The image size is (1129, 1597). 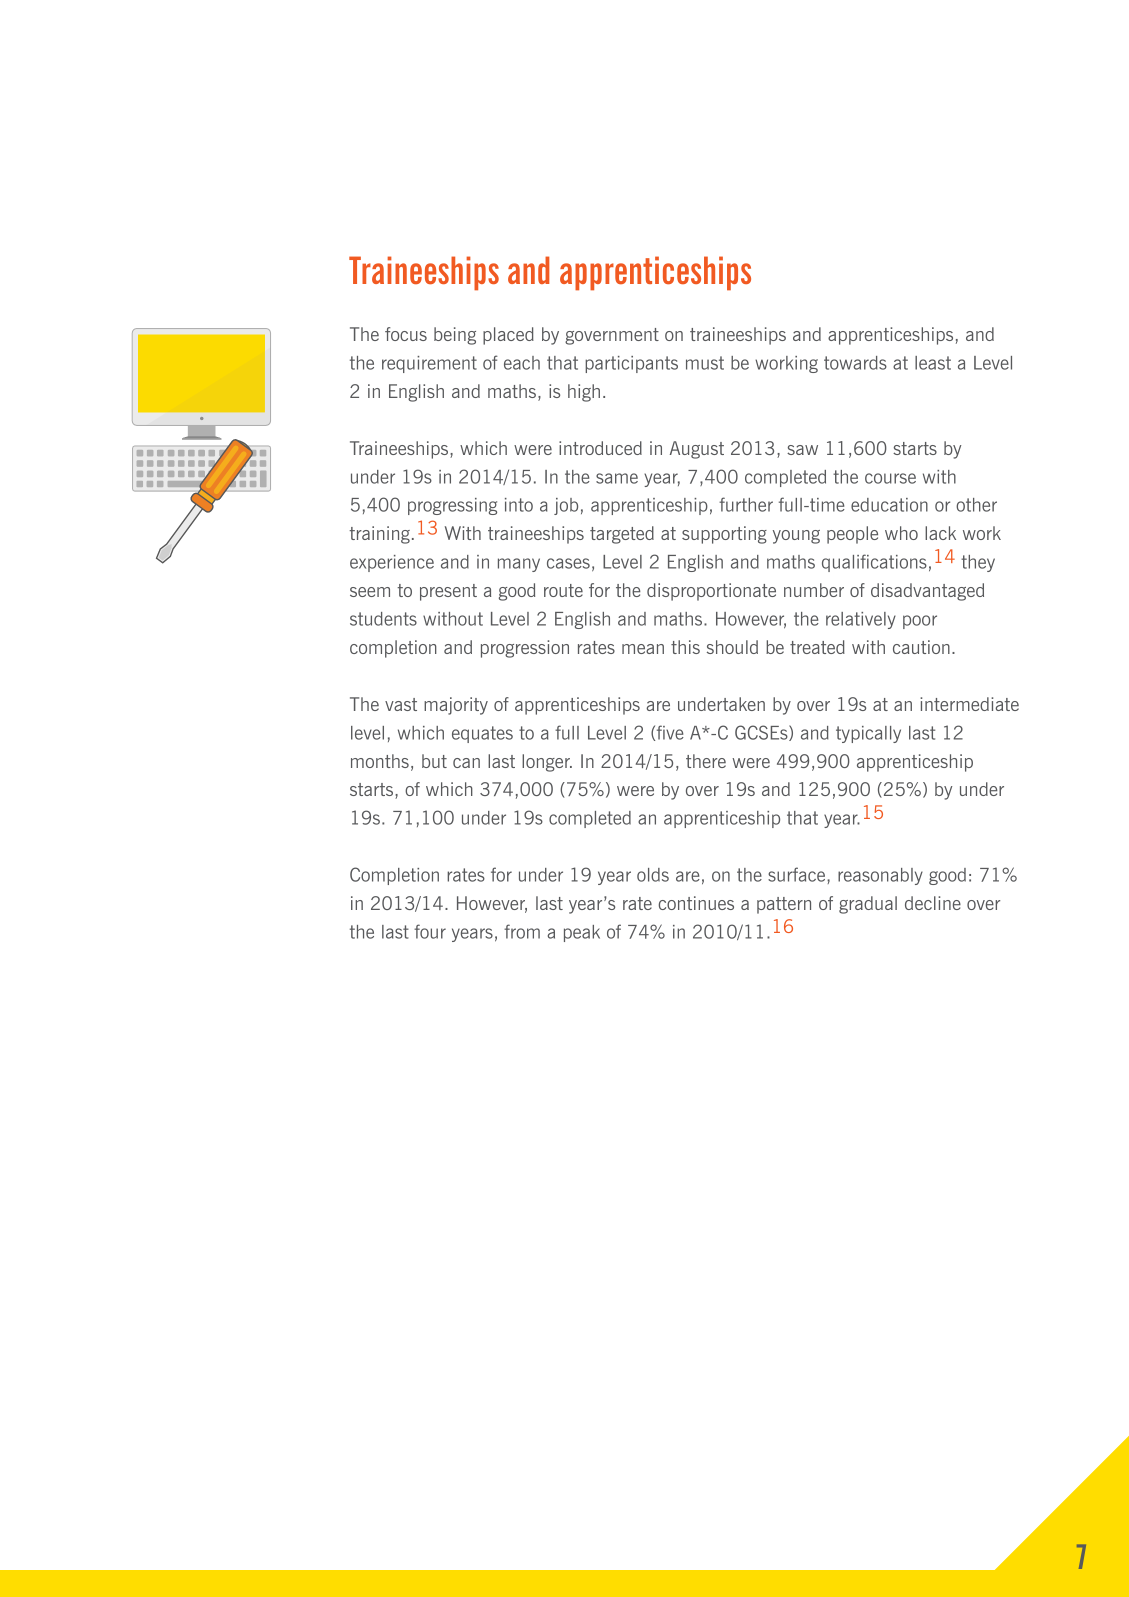 I want to click on must, so click(x=705, y=363).
